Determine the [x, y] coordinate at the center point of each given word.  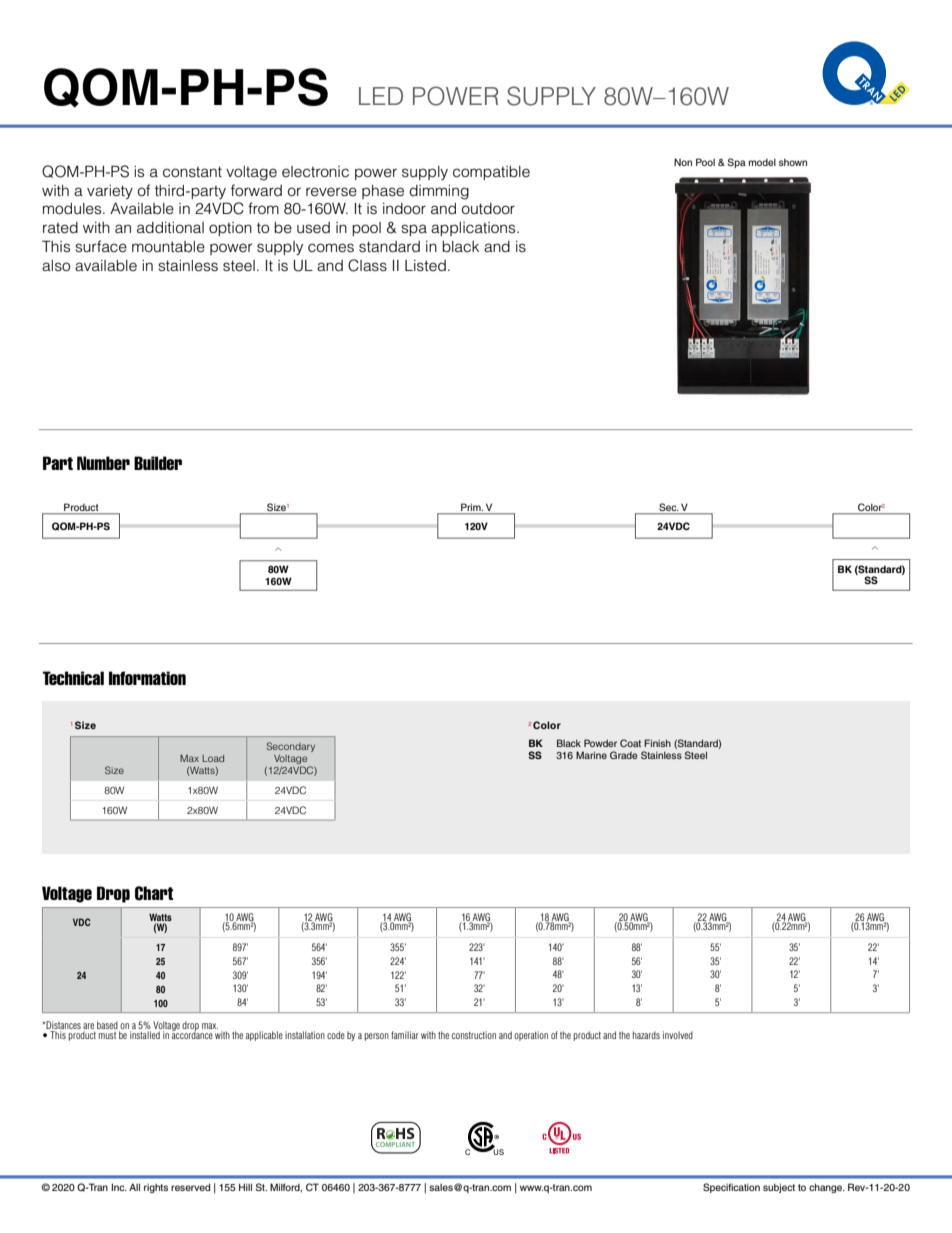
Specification [731, 1188]
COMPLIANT [394, 1146]
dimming [439, 192]
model [762, 162]
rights [156, 1188]
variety [110, 192]
